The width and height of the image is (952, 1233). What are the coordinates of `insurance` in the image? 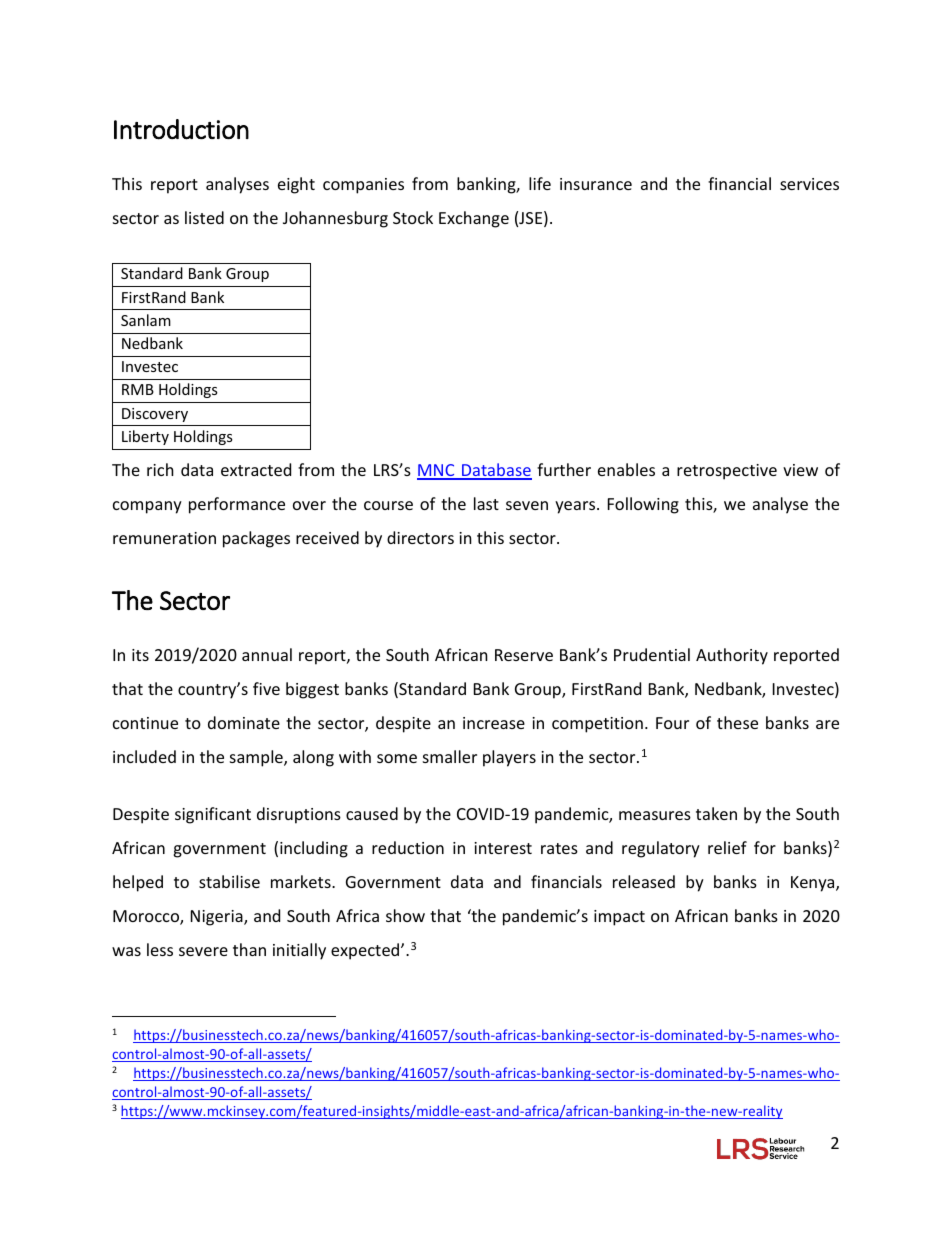 It's located at (596, 184).
